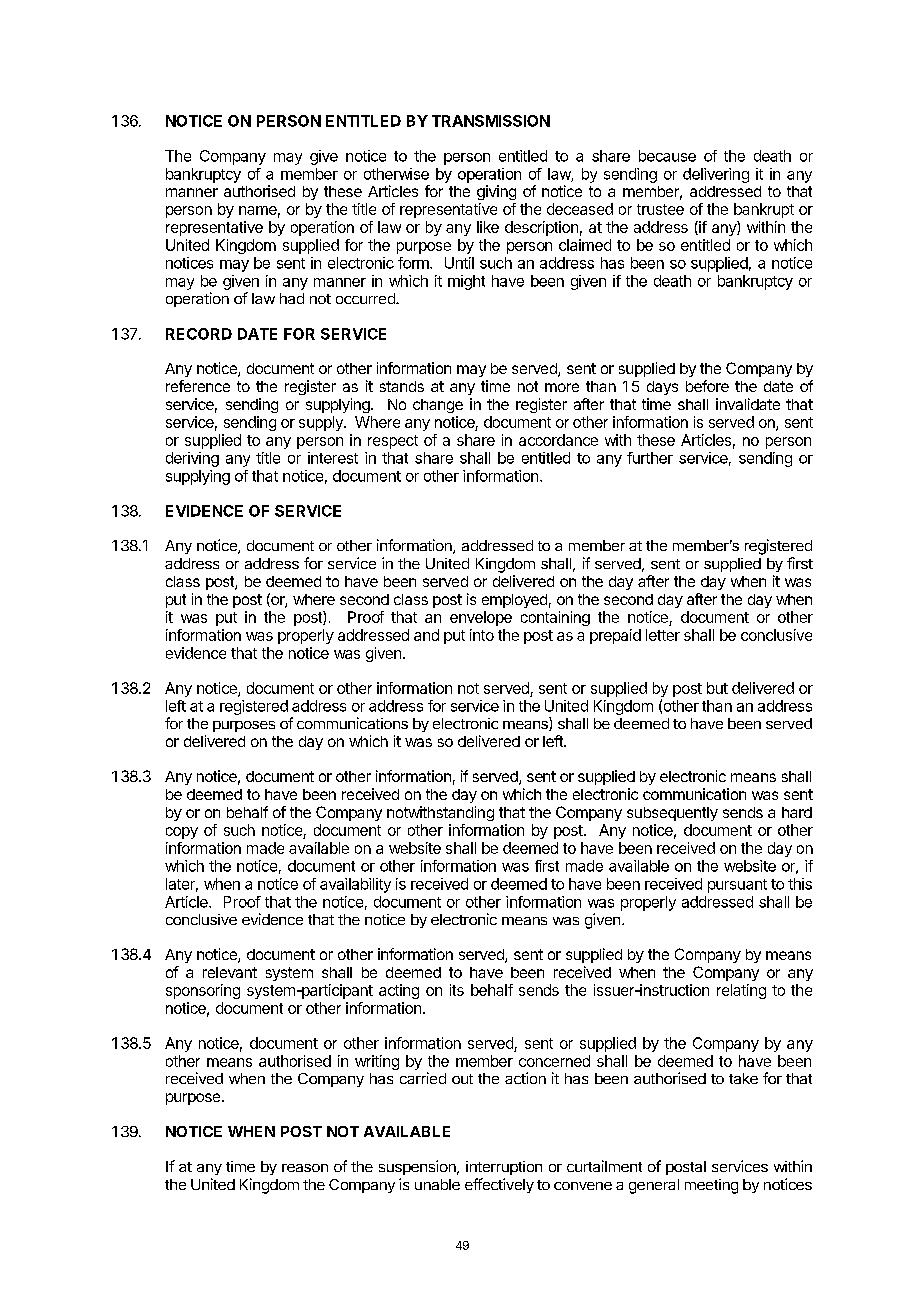 This screenshot has height=1308, width=924. What do you see at coordinates (514, 601) in the screenshot?
I see `employed` at bounding box center [514, 601].
